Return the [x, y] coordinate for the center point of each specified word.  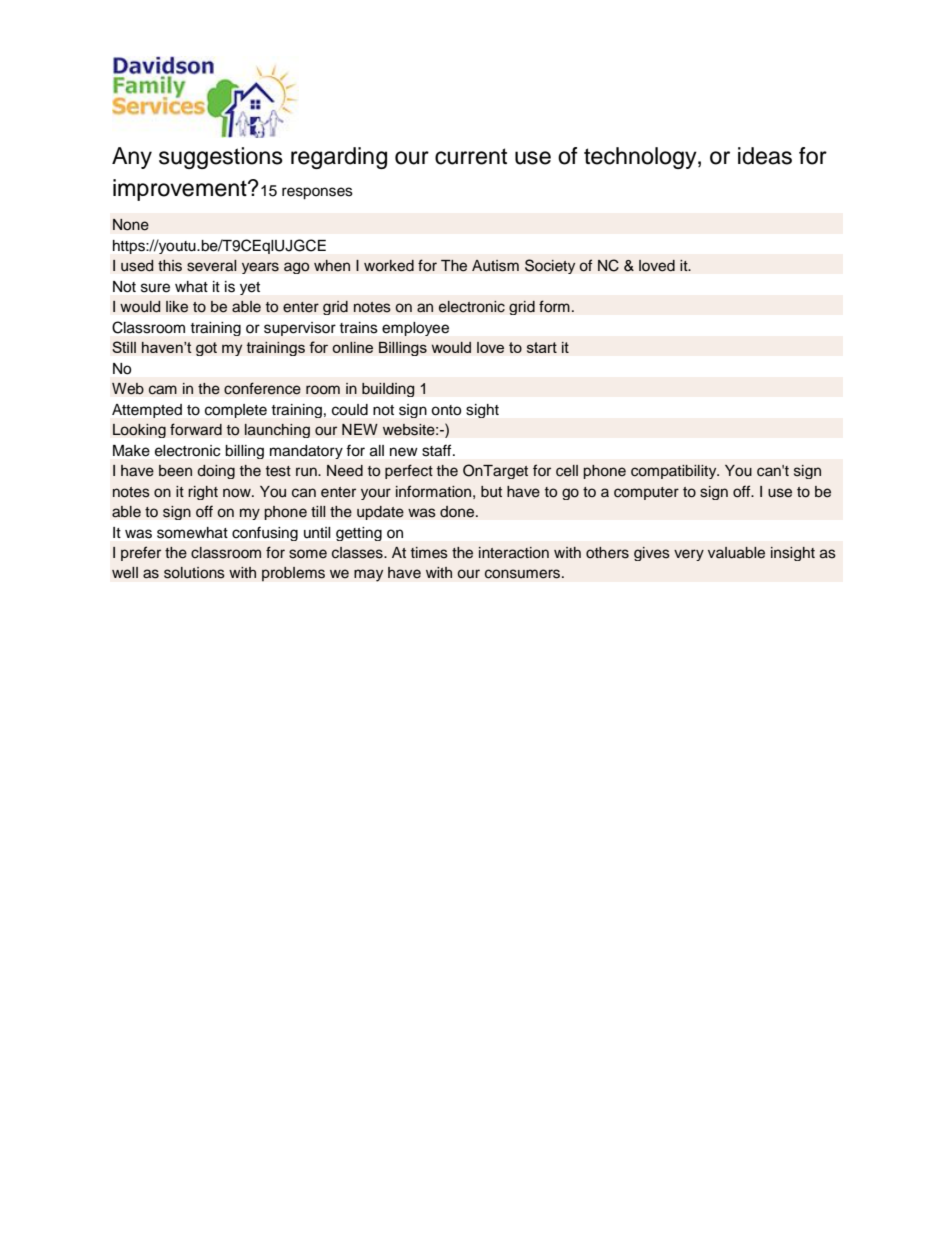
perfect [409, 471]
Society [550, 266]
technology [641, 158]
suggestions [221, 158]
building [388, 390]
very [689, 555]
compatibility [675, 472]
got [206, 349]
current [471, 156]
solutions [194, 573]
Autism [495, 266]
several [212, 266]
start [542, 347]
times [429, 553]
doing [216, 472]
